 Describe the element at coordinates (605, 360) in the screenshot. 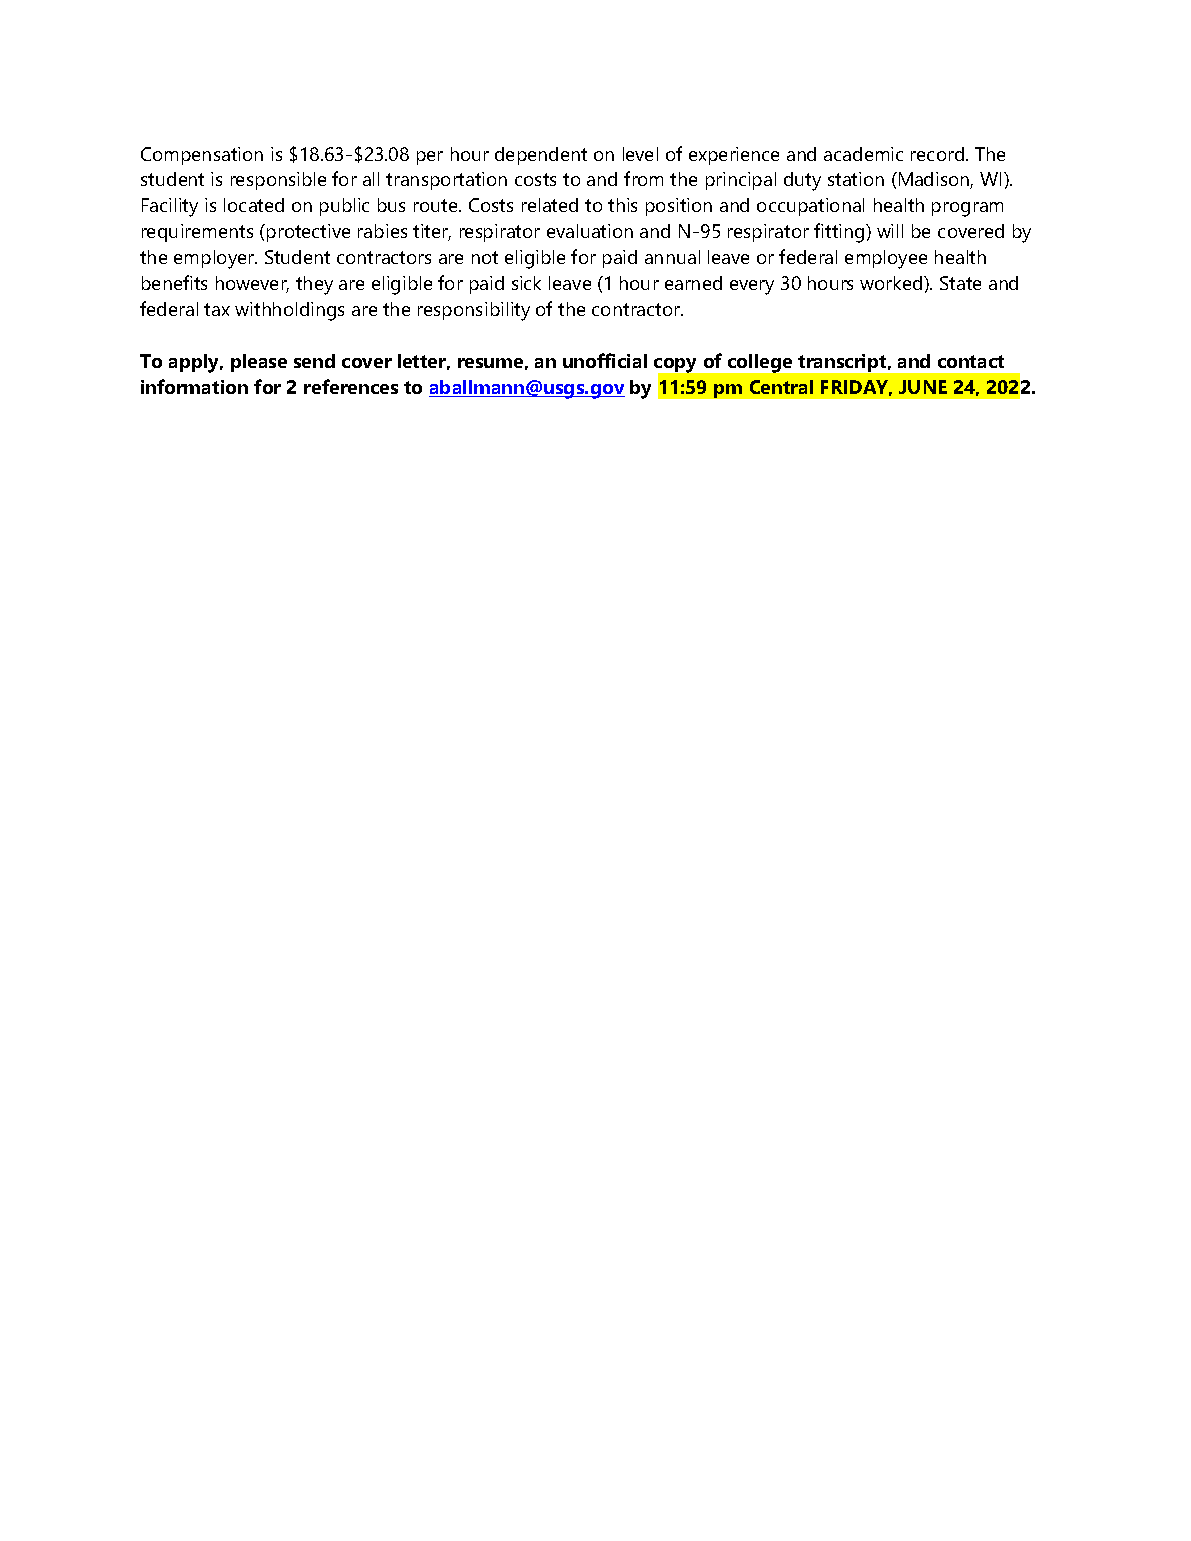

I see `unofficial` at that location.
